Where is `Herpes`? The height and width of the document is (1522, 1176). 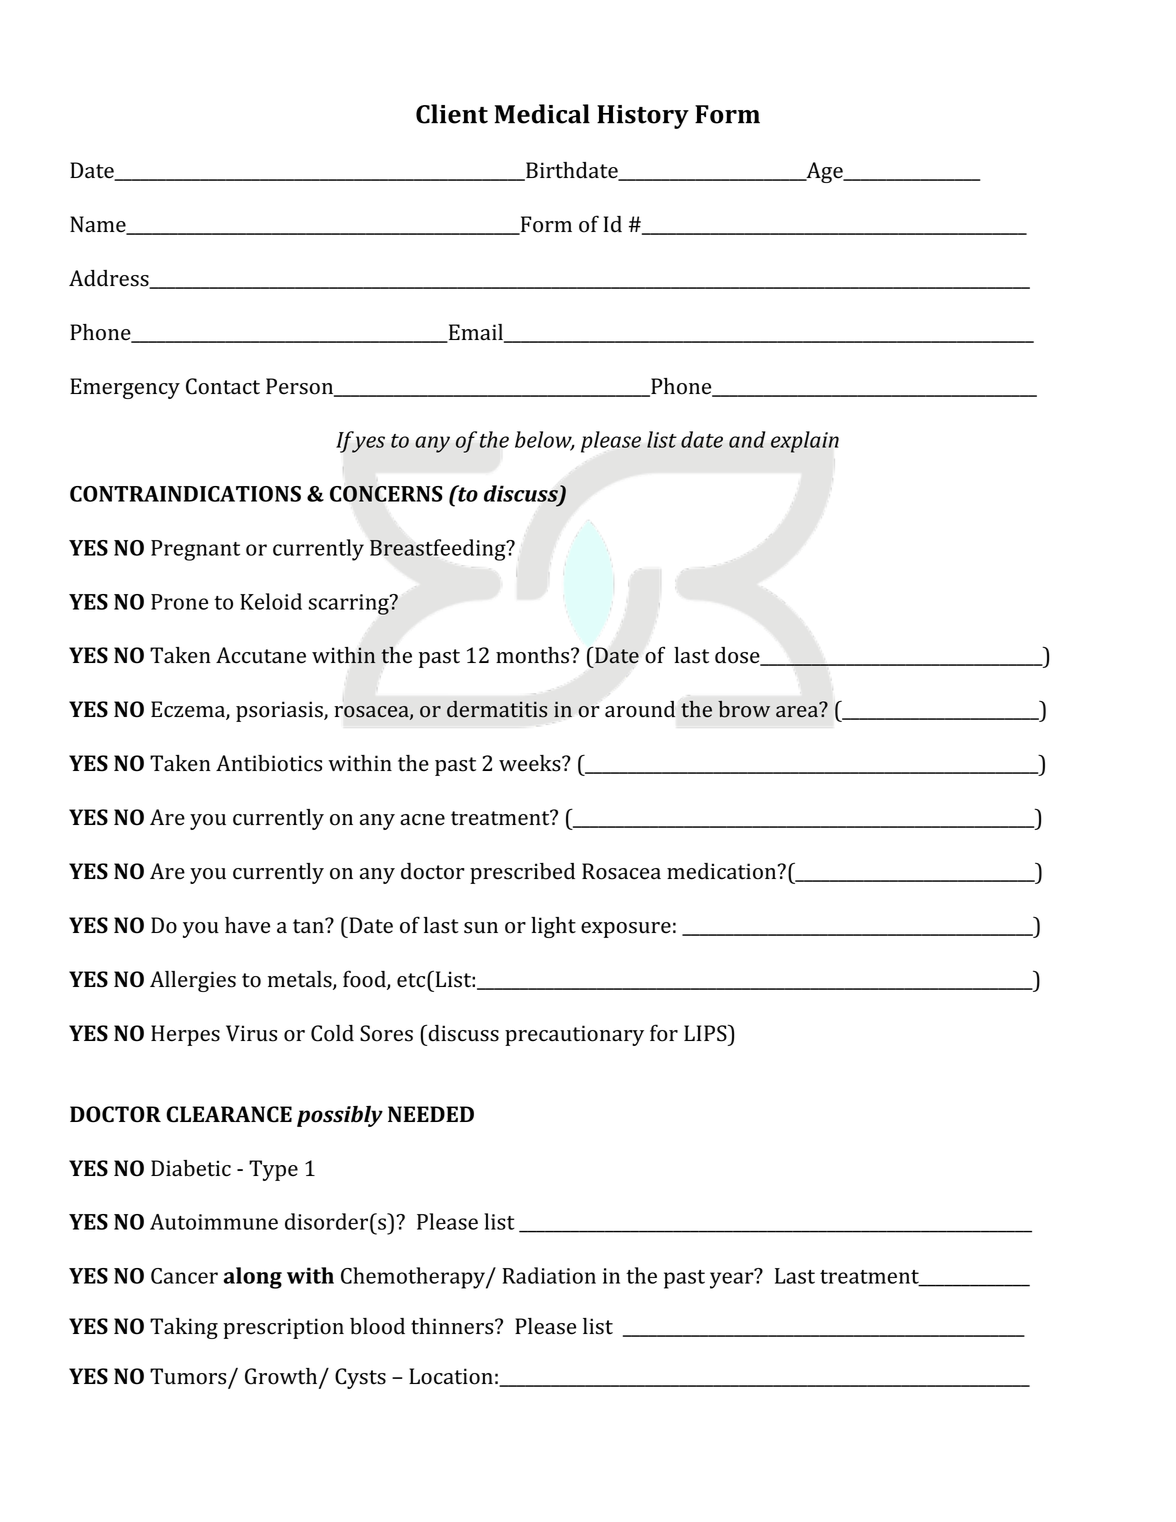
Herpes is located at coordinates (185, 1035).
